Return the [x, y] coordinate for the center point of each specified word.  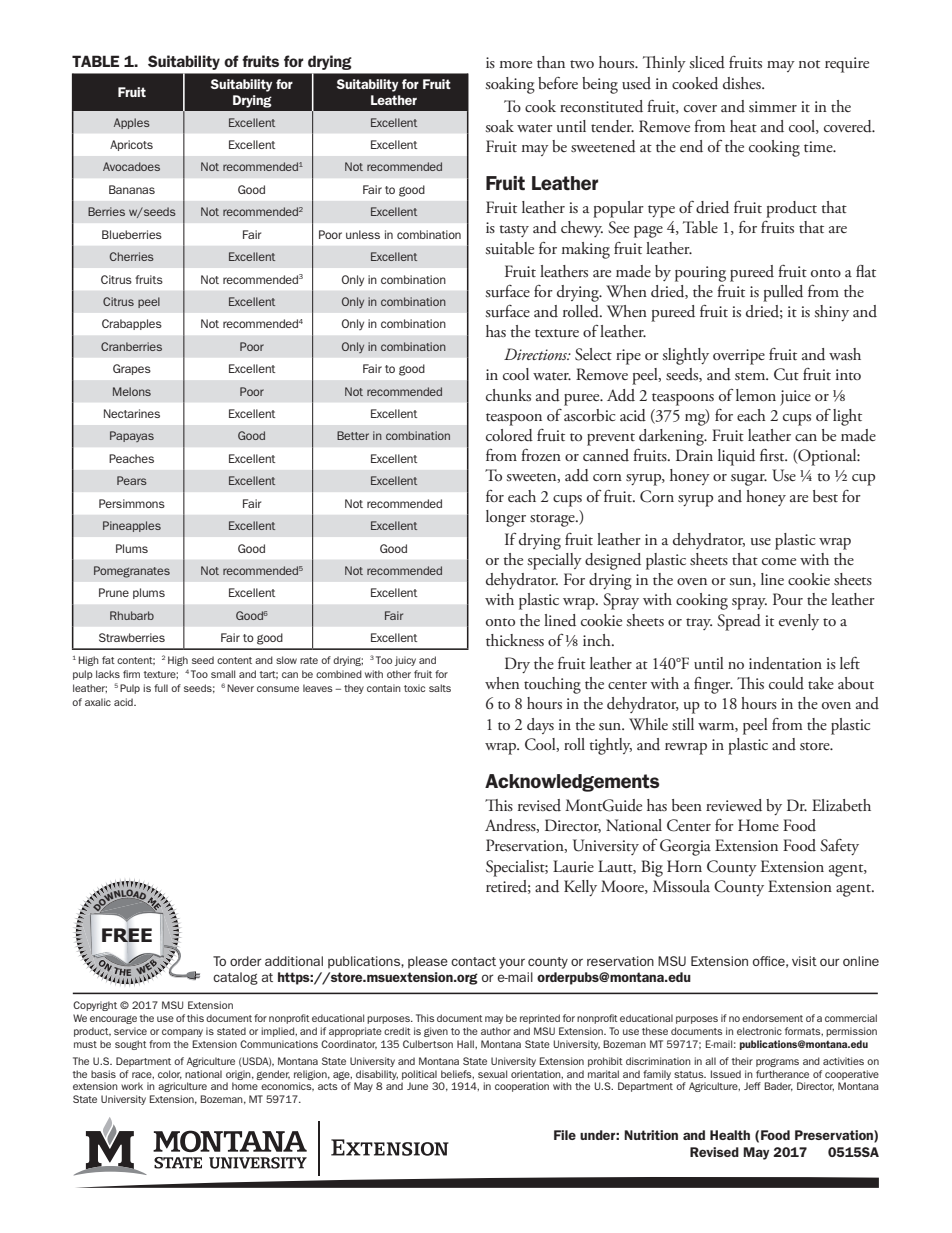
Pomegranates [132, 572]
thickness [515, 640]
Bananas [132, 189]
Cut [786, 374]
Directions [537, 354]
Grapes [132, 369]
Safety [839, 847]
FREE [127, 935]
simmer [773, 106]
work [132, 1086]
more [516, 64]
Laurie [573, 866]
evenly [799, 622]
